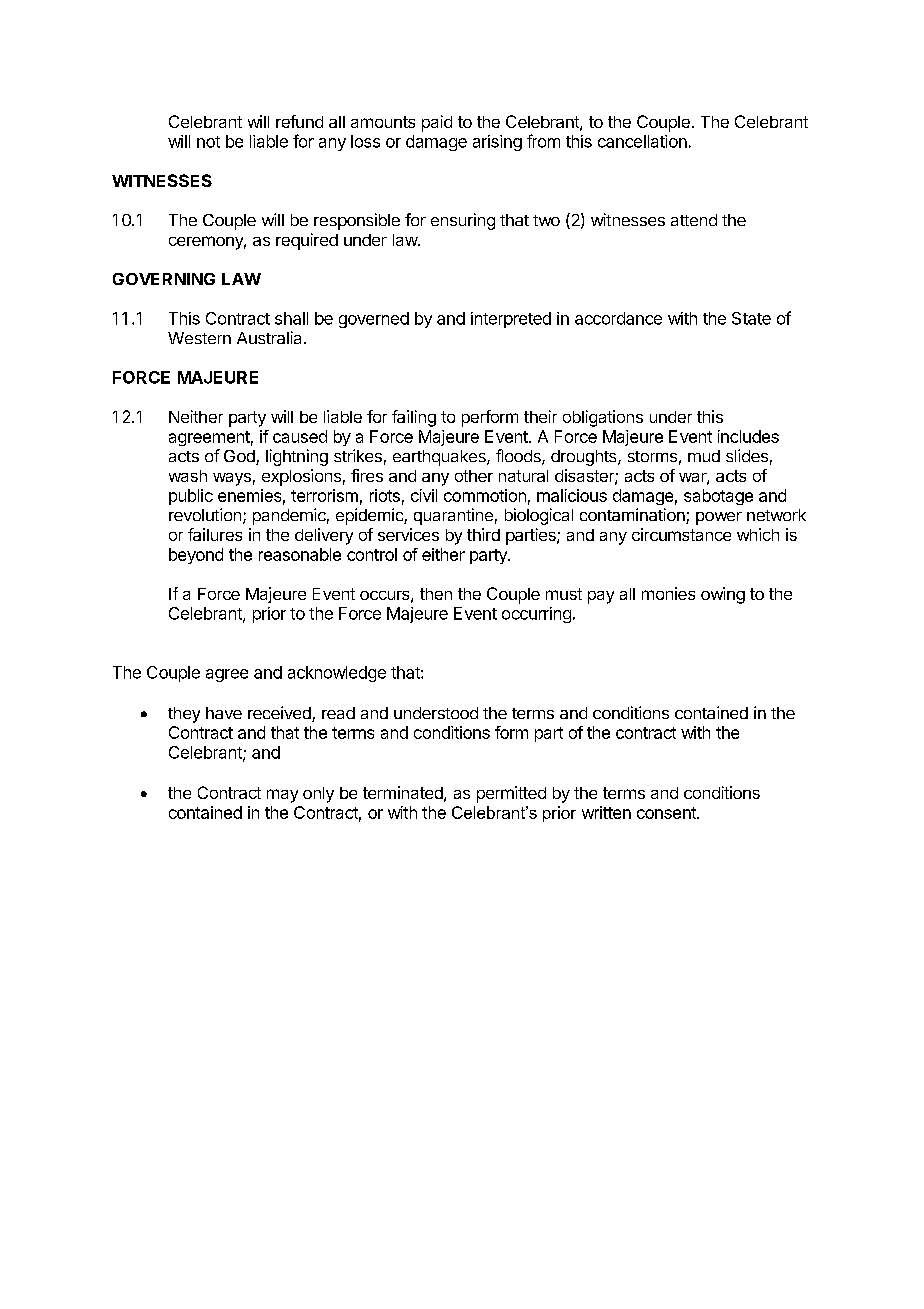  Describe the element at coordinates (497, 143) in the screenshot. I see `arising` at that location.
